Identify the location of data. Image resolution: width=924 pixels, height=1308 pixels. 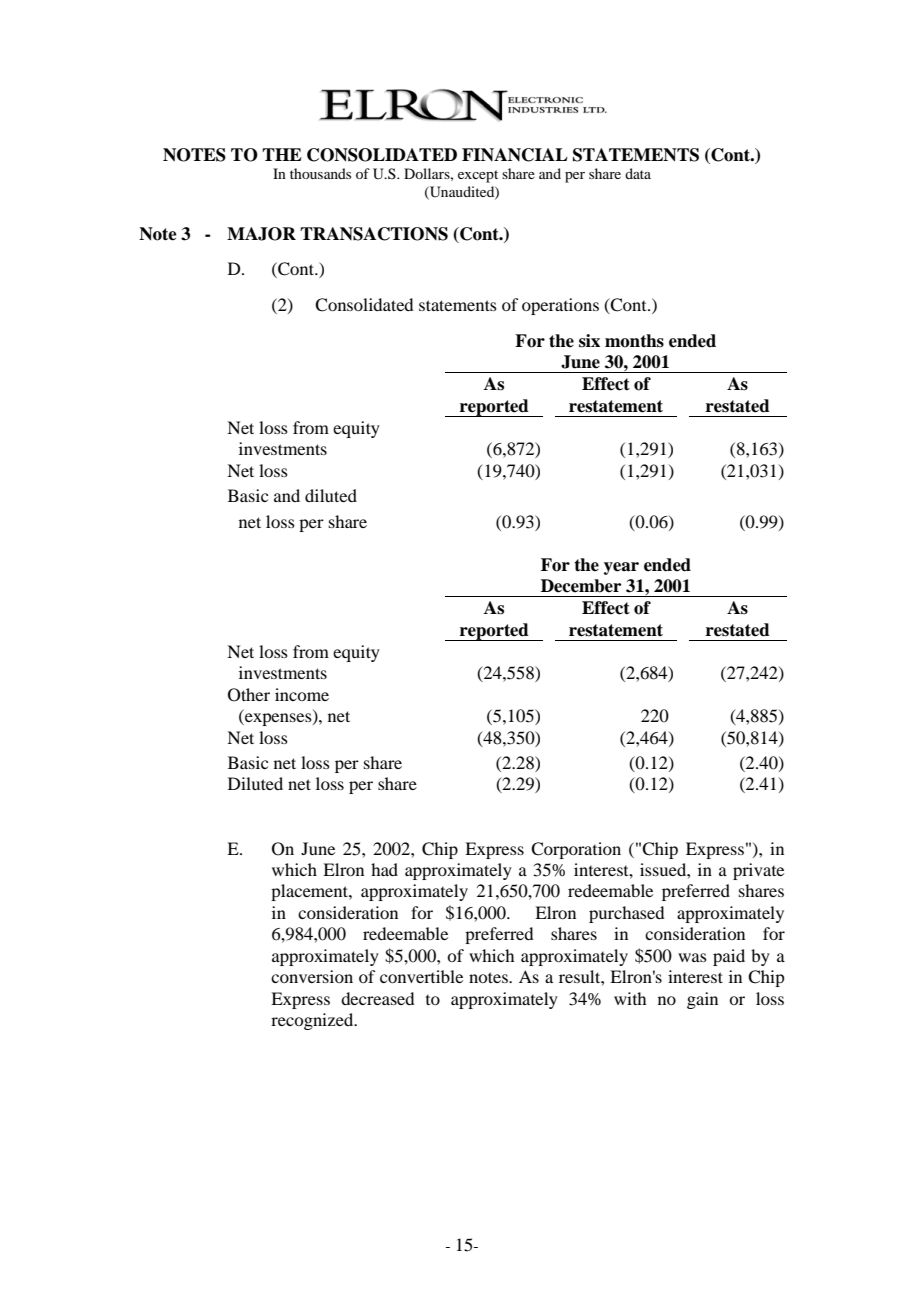
(638, 173).
